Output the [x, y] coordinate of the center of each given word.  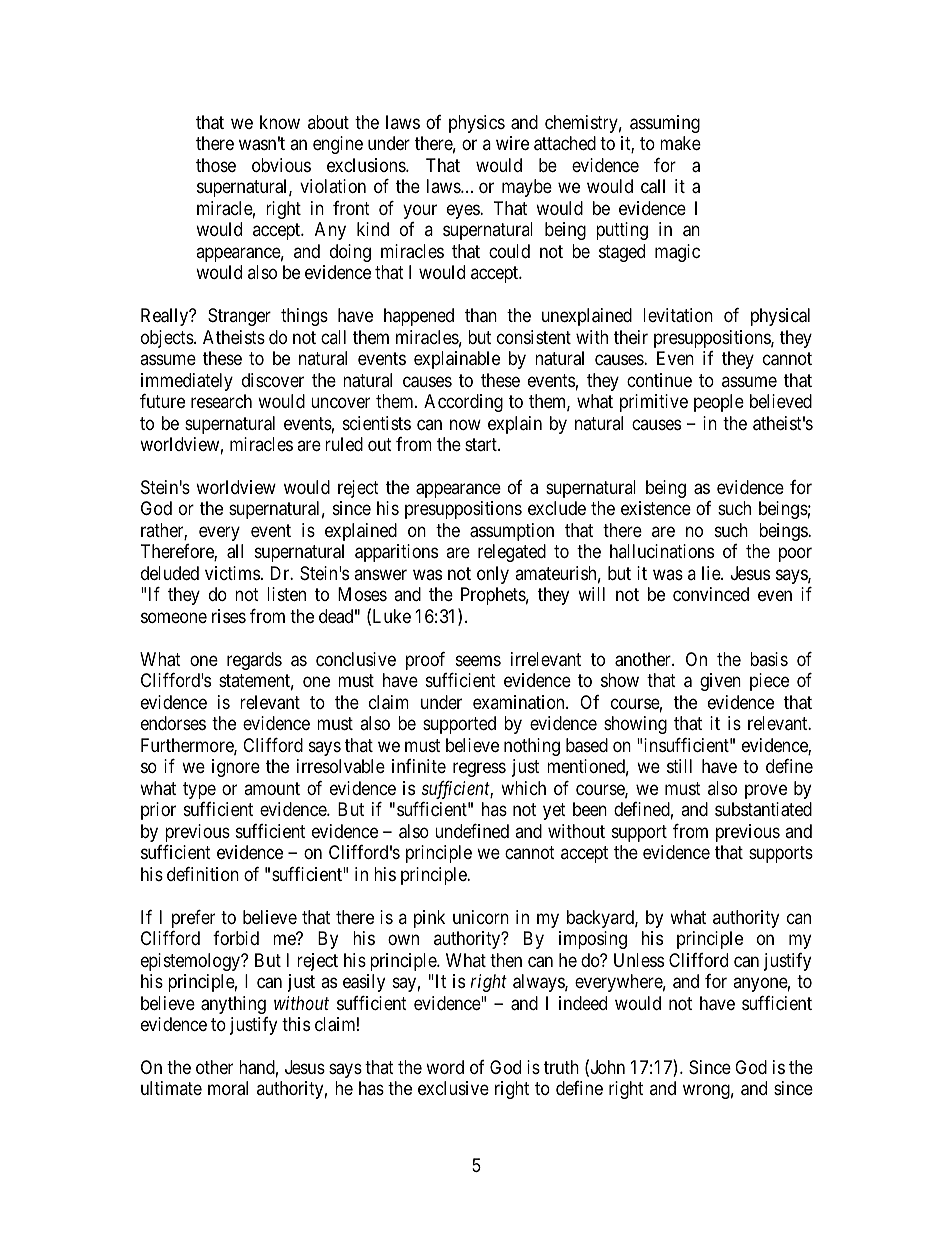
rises [229, 616]
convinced [711, 594]
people [719, 403]
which [523, 788]
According [463, 403]
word [445, 1067]
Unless [639, 960]
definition [203, 874]
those [216, 165]
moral [228, 1088]
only [493, 575]
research [221, 401]
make [680, 143]
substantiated [763, 809]
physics [477, 124]
